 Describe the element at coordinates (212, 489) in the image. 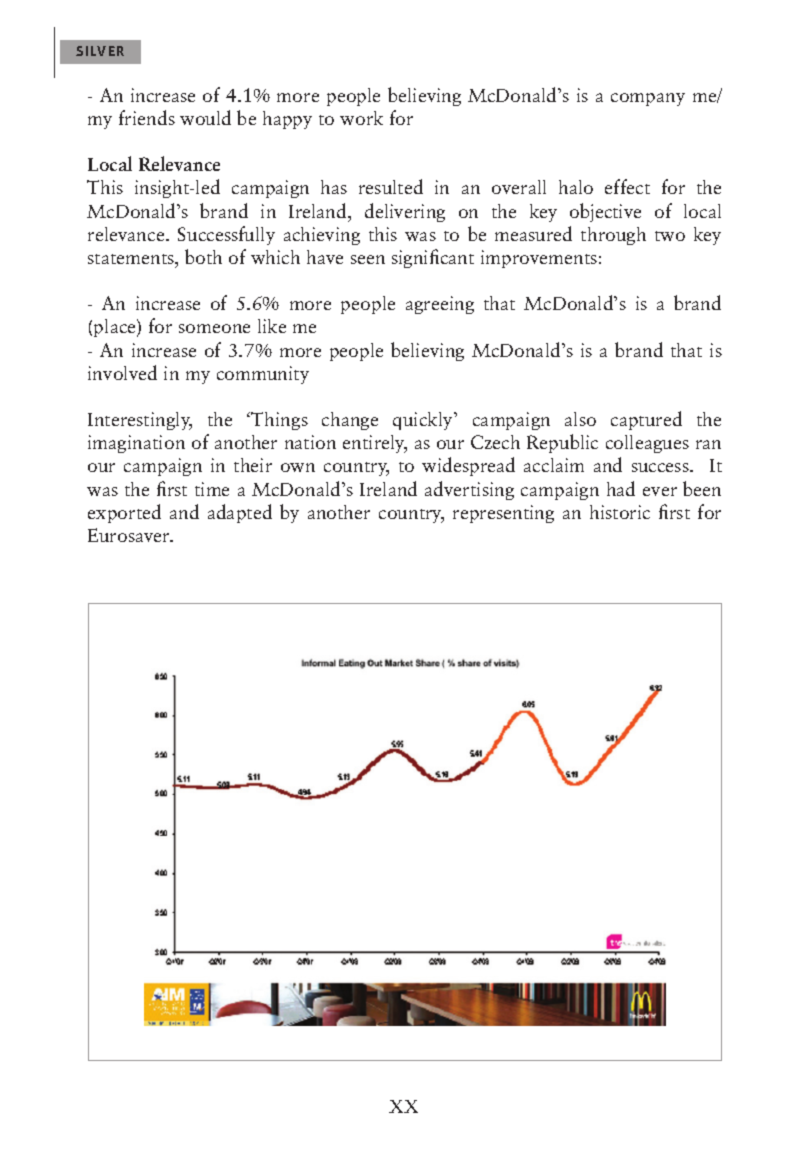

I see `time` at that location.
